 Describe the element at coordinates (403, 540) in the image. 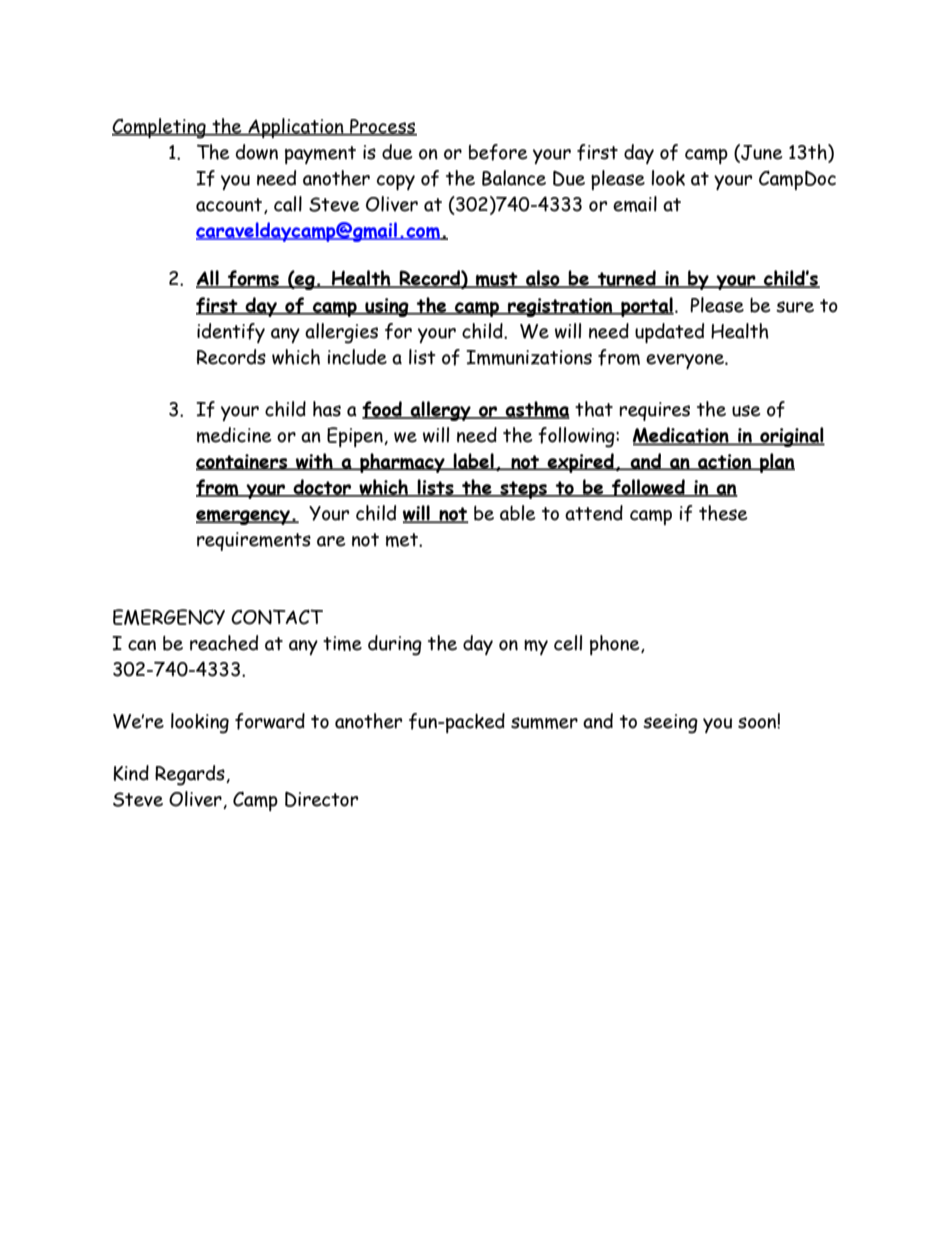

I see `met` at that location.
